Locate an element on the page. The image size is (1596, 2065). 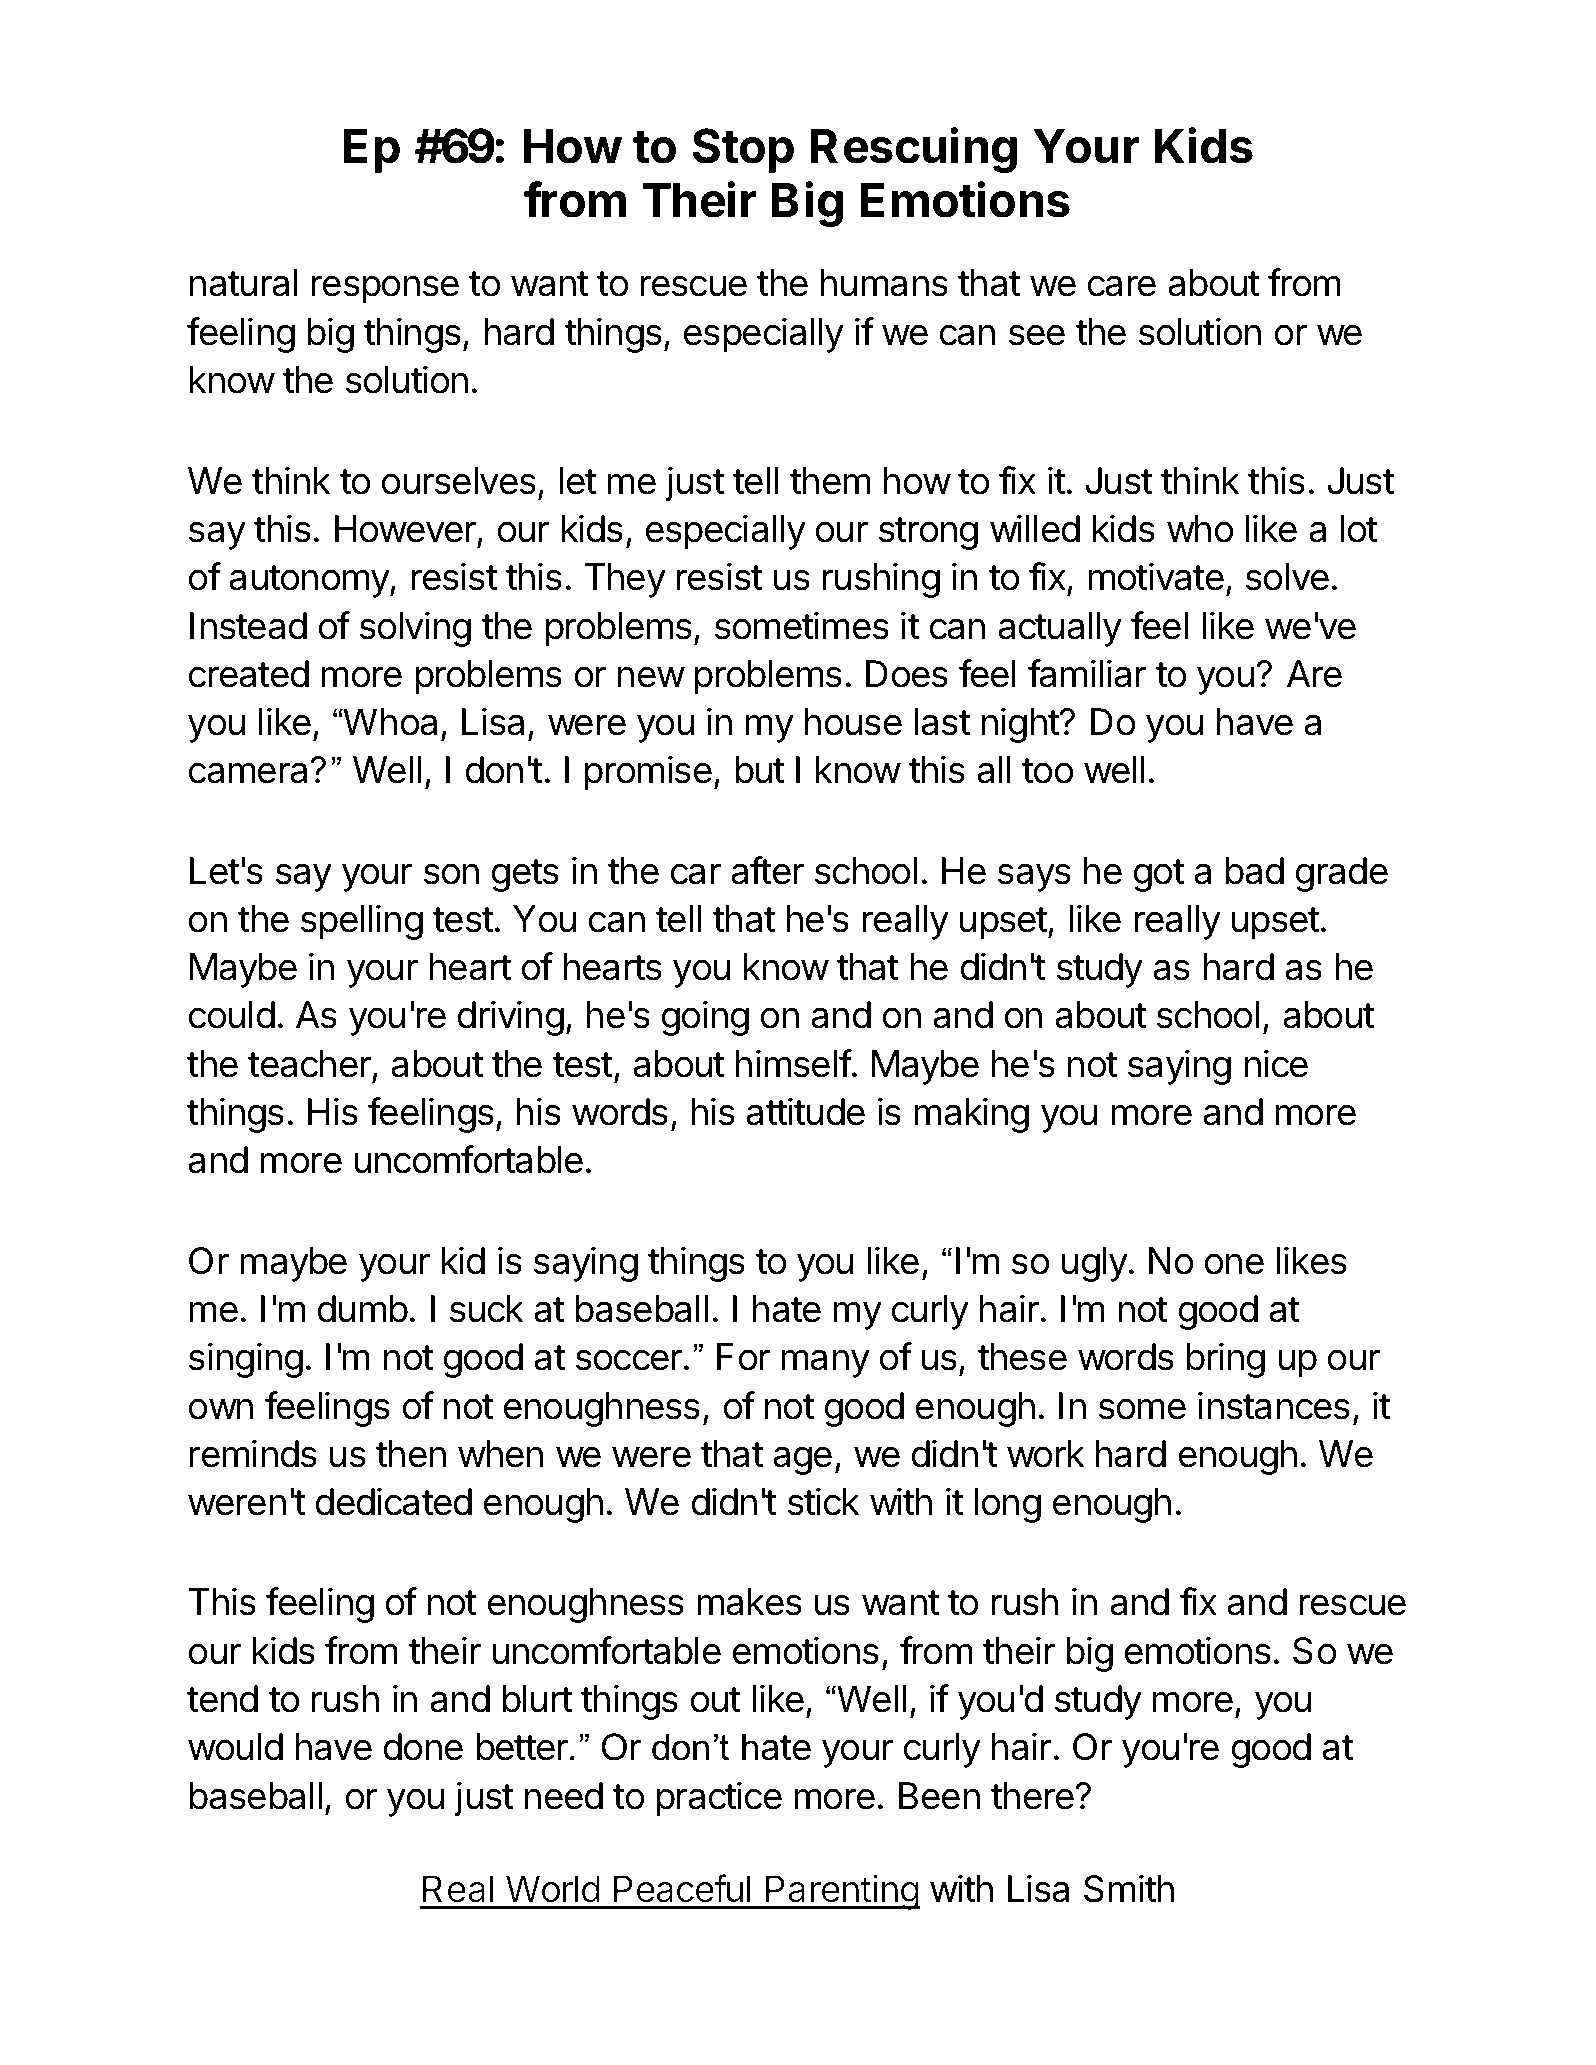
response is located at coordinates (385, 289).
